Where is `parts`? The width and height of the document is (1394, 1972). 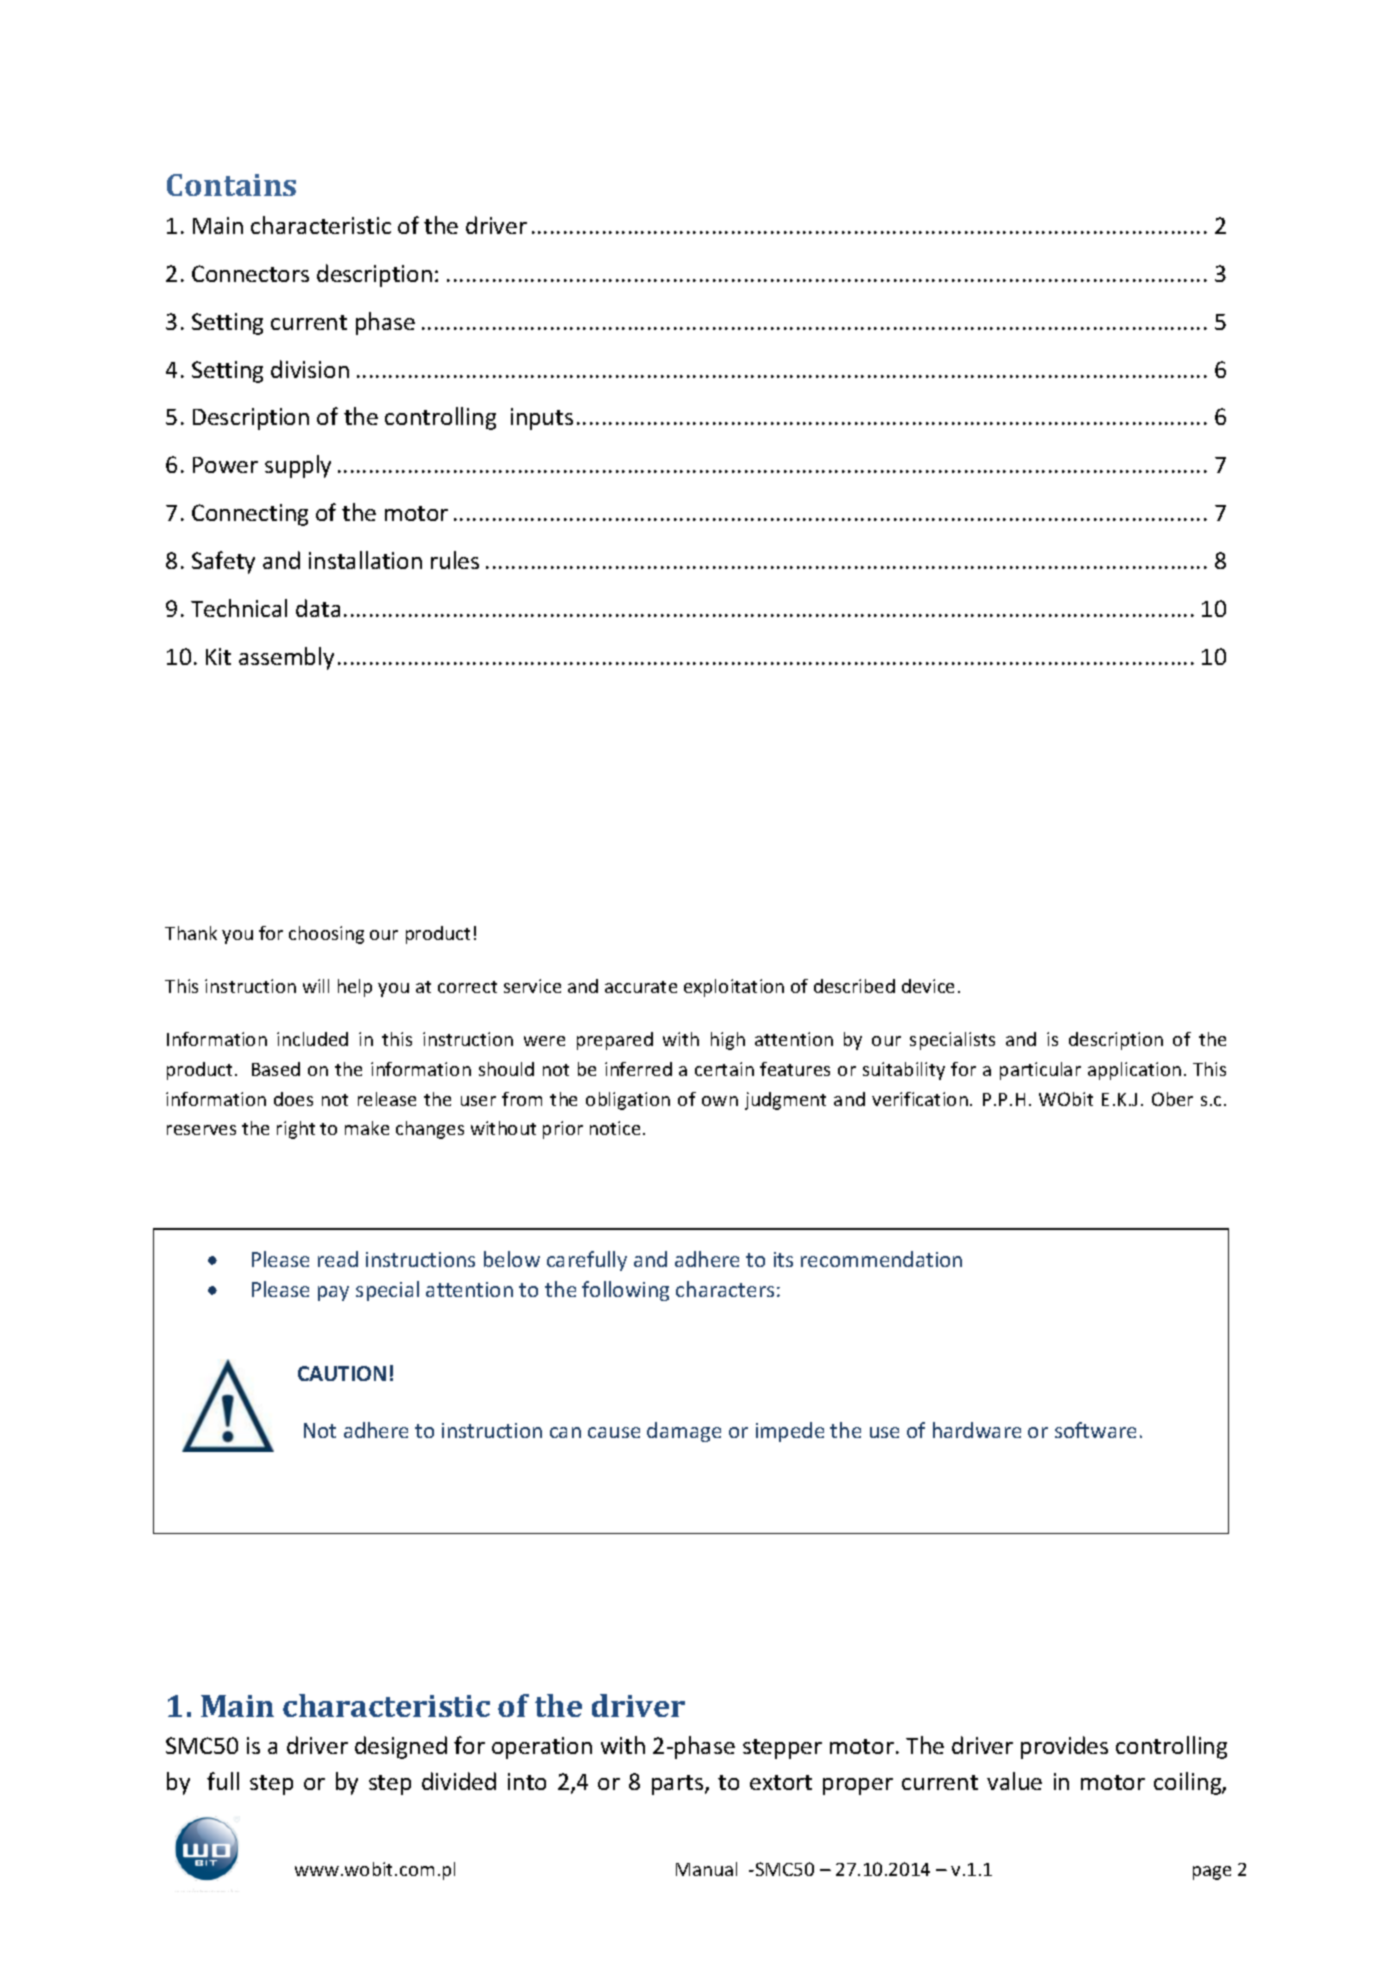
parts is located at coordinates (679, 1785).
